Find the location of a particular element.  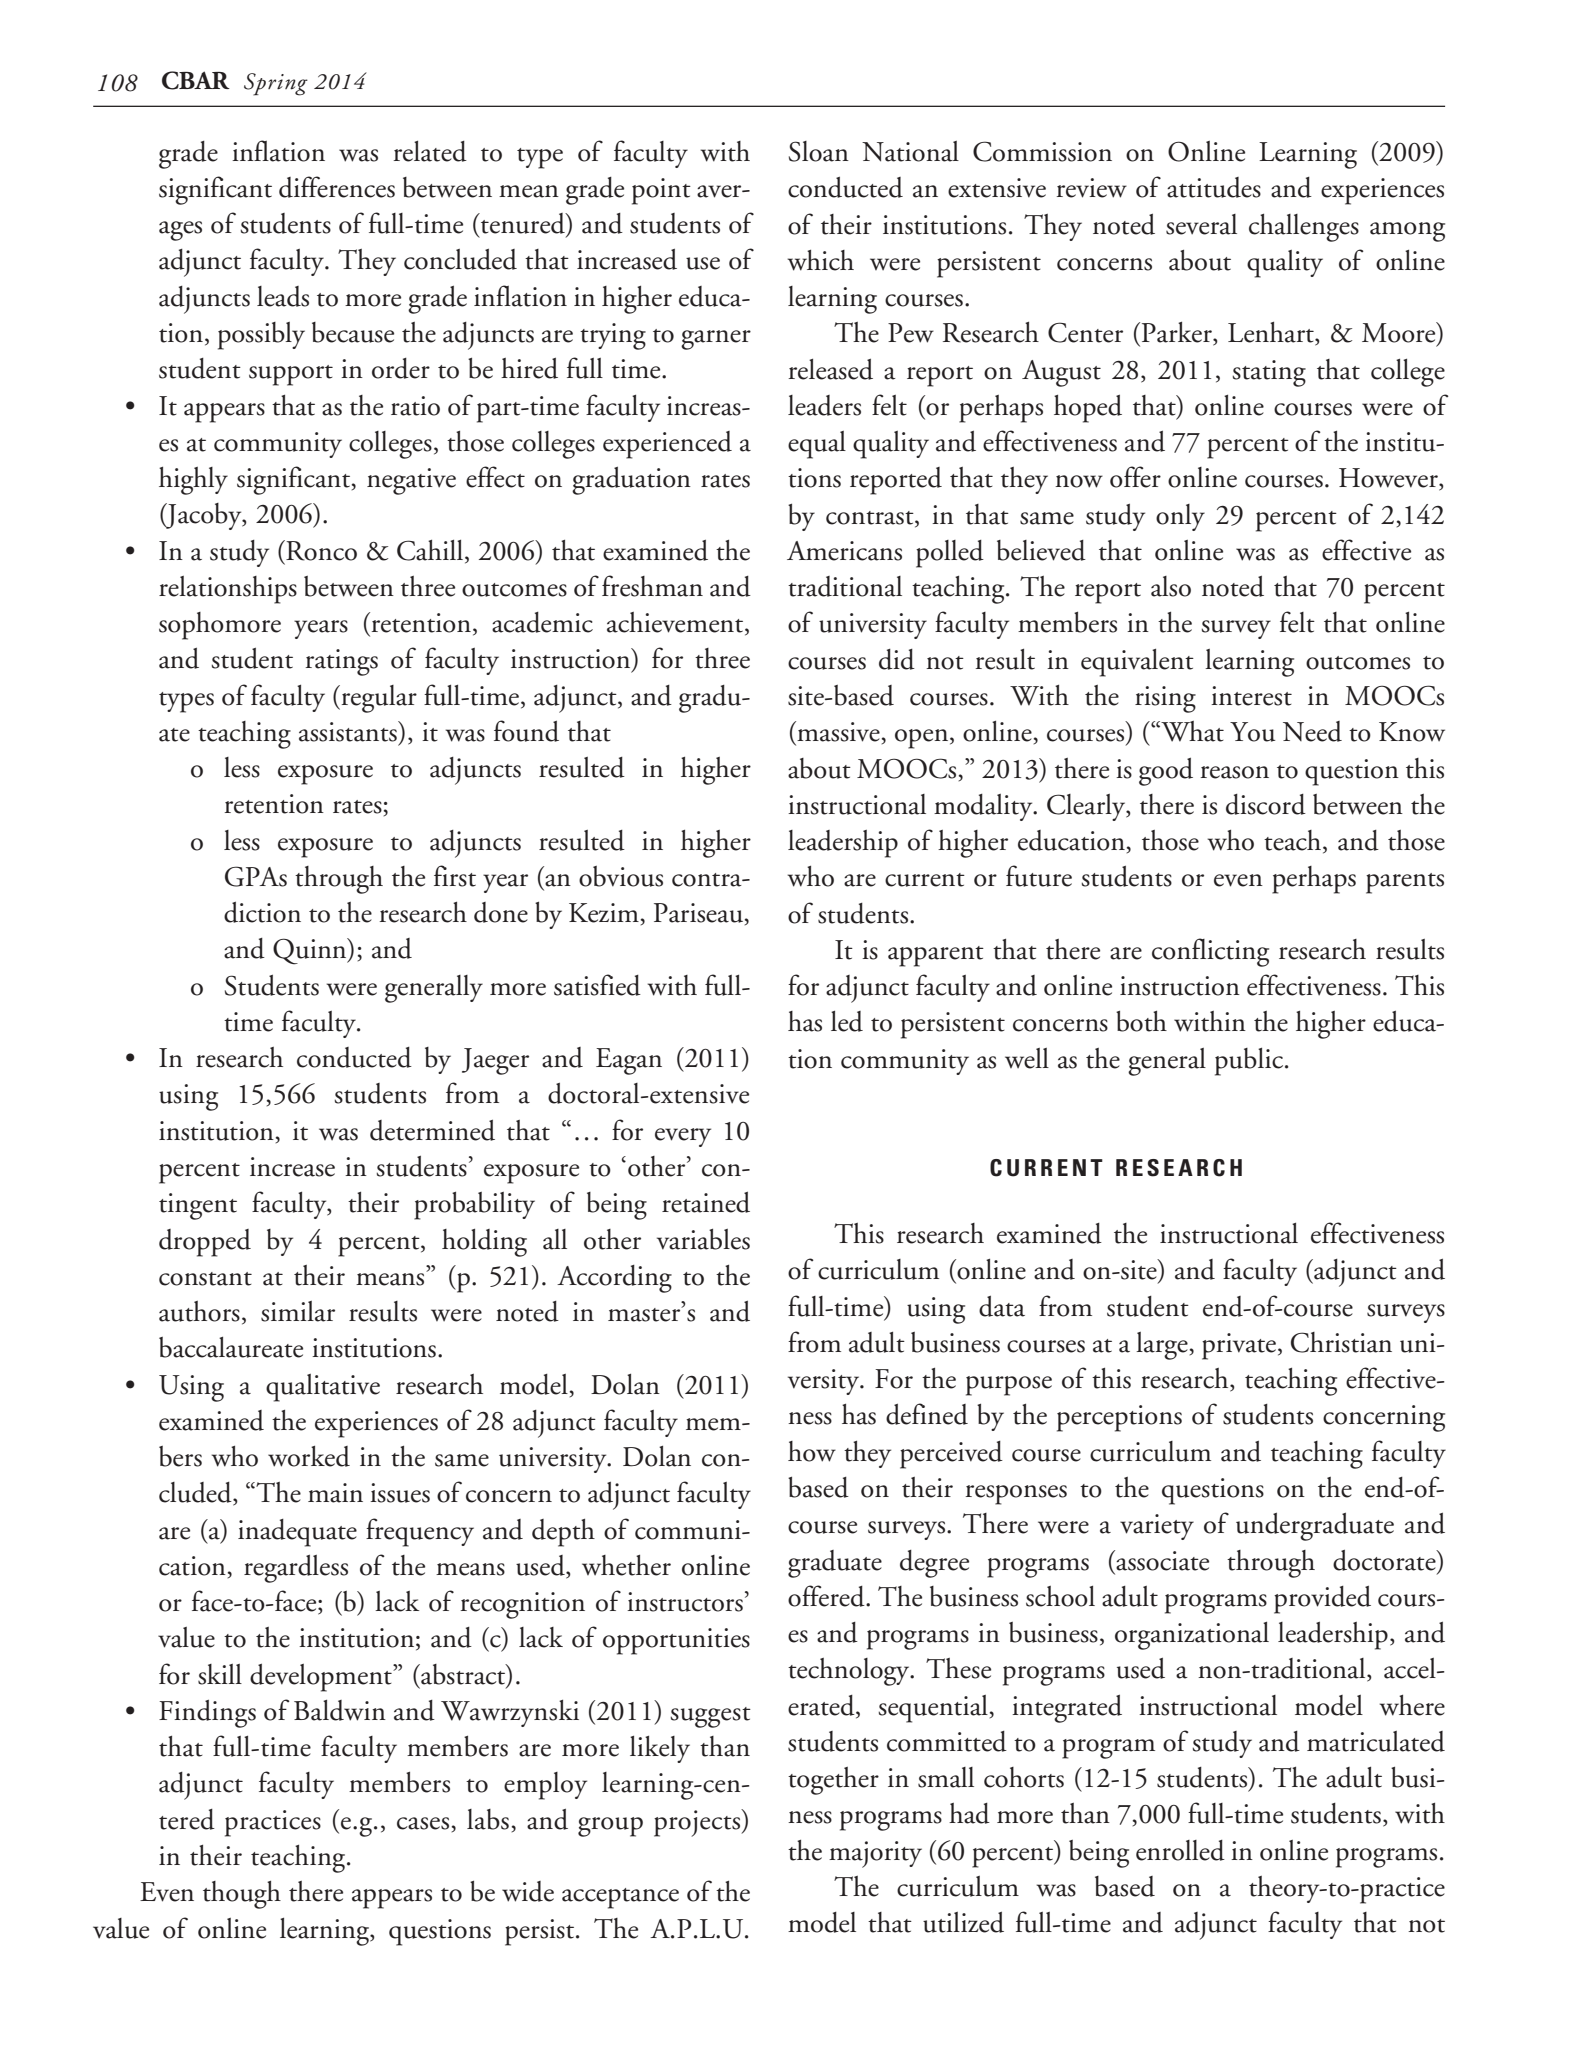

cases is located at coordinates (423, 1823).
